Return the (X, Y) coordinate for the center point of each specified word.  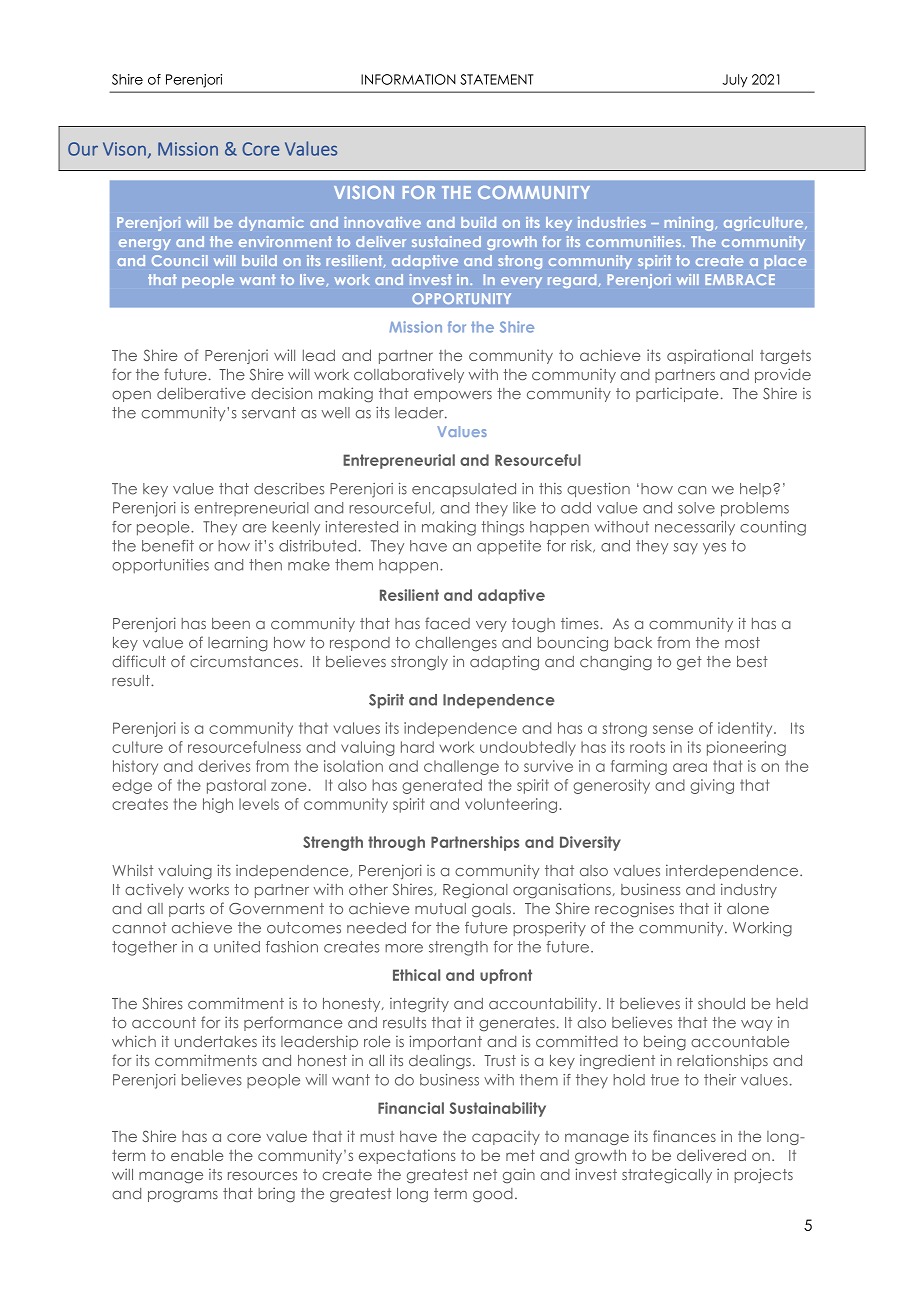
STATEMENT (497, 79)
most (742, 642)
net (485, 1175)
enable (197, 1155)
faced (447, 623)
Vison (124, 149)
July (735, 81)
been (231, 624)
